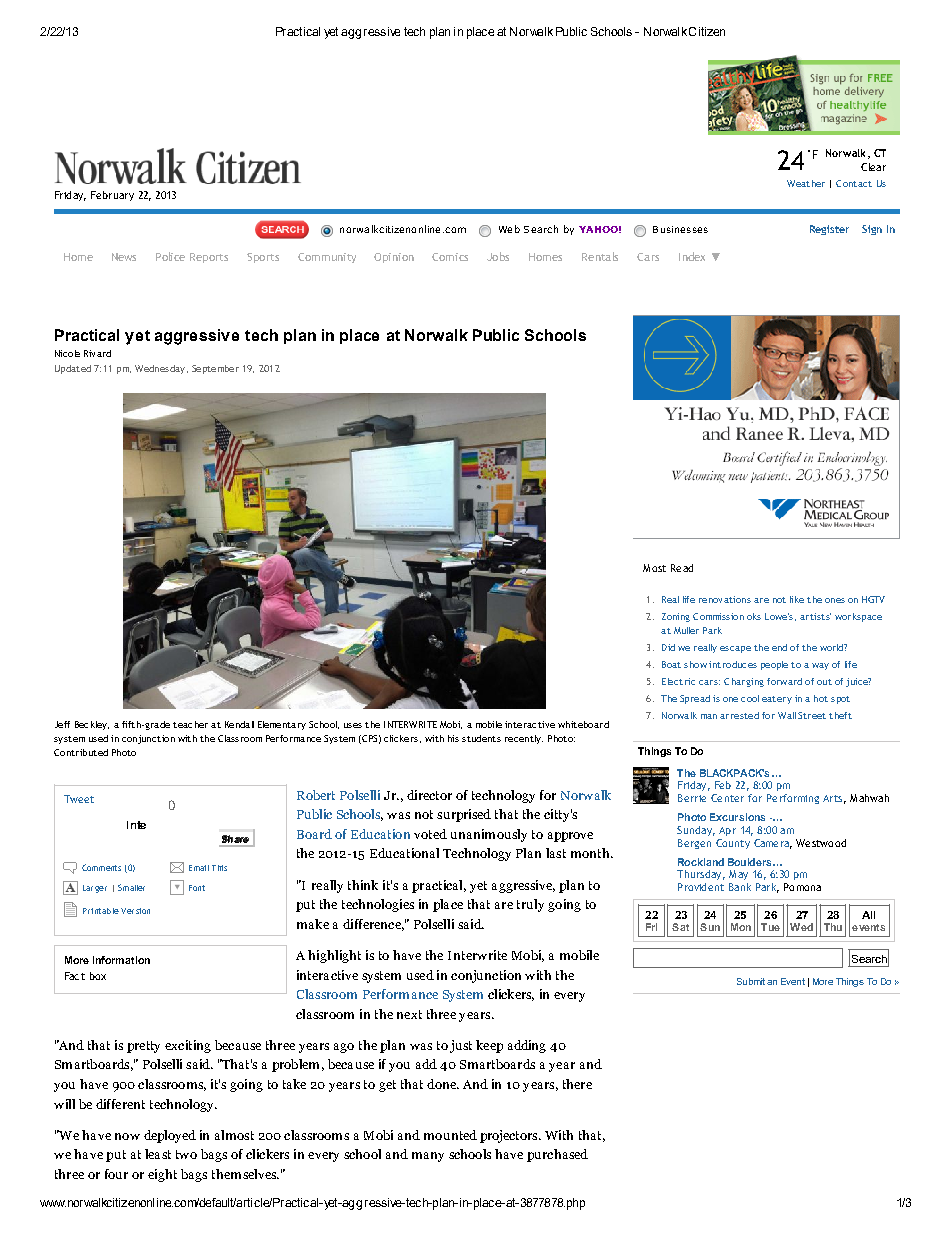 The height and width of the page is (1233, 952). I want to click on Tue, so click(770, 927).
